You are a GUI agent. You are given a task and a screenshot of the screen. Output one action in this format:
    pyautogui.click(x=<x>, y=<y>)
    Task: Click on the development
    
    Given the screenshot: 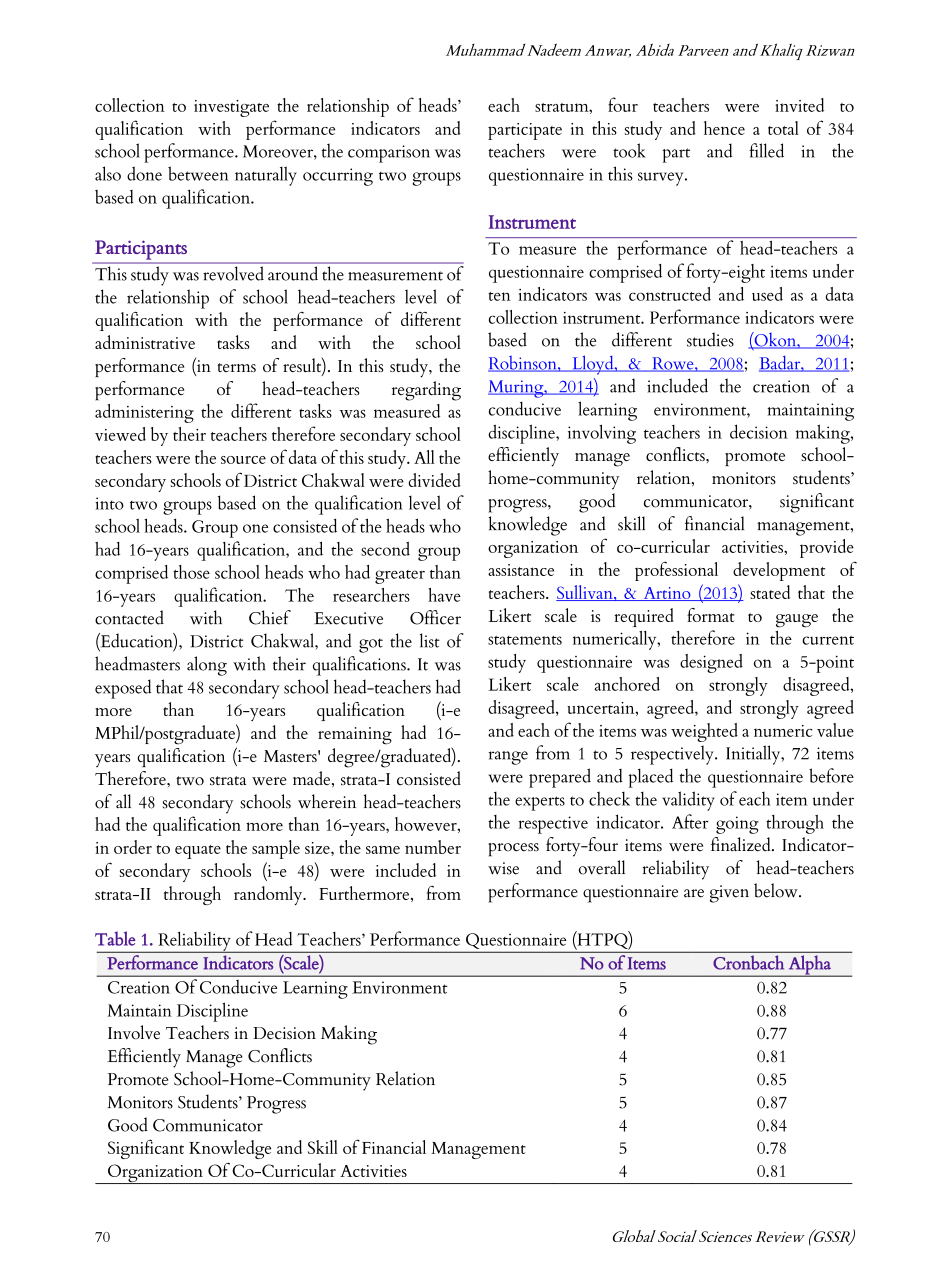 What is the action you would take?
    pyautogui.click(x=779, y=571)
